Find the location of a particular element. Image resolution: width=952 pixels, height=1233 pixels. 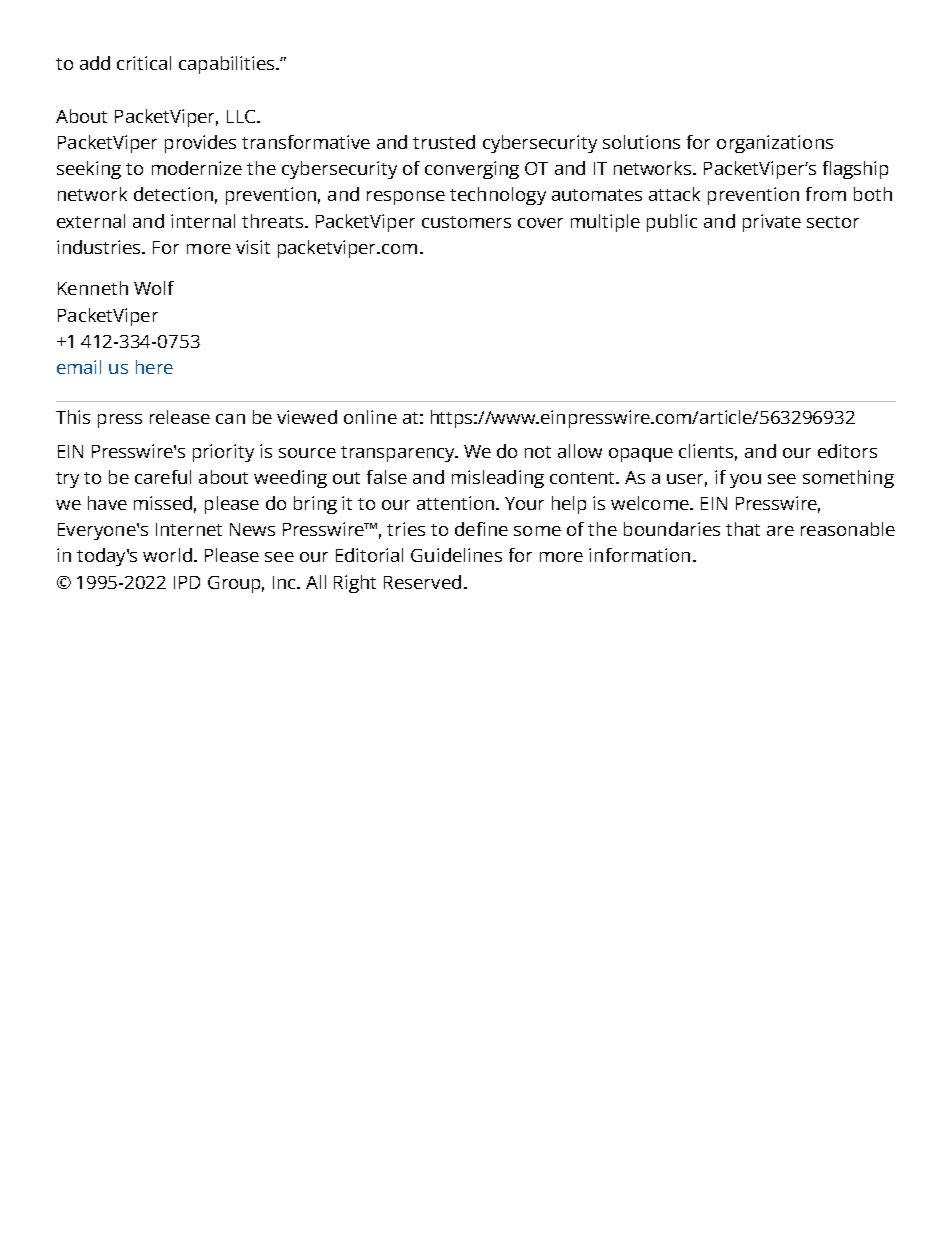

internal is located at coordinates (203, 221).
